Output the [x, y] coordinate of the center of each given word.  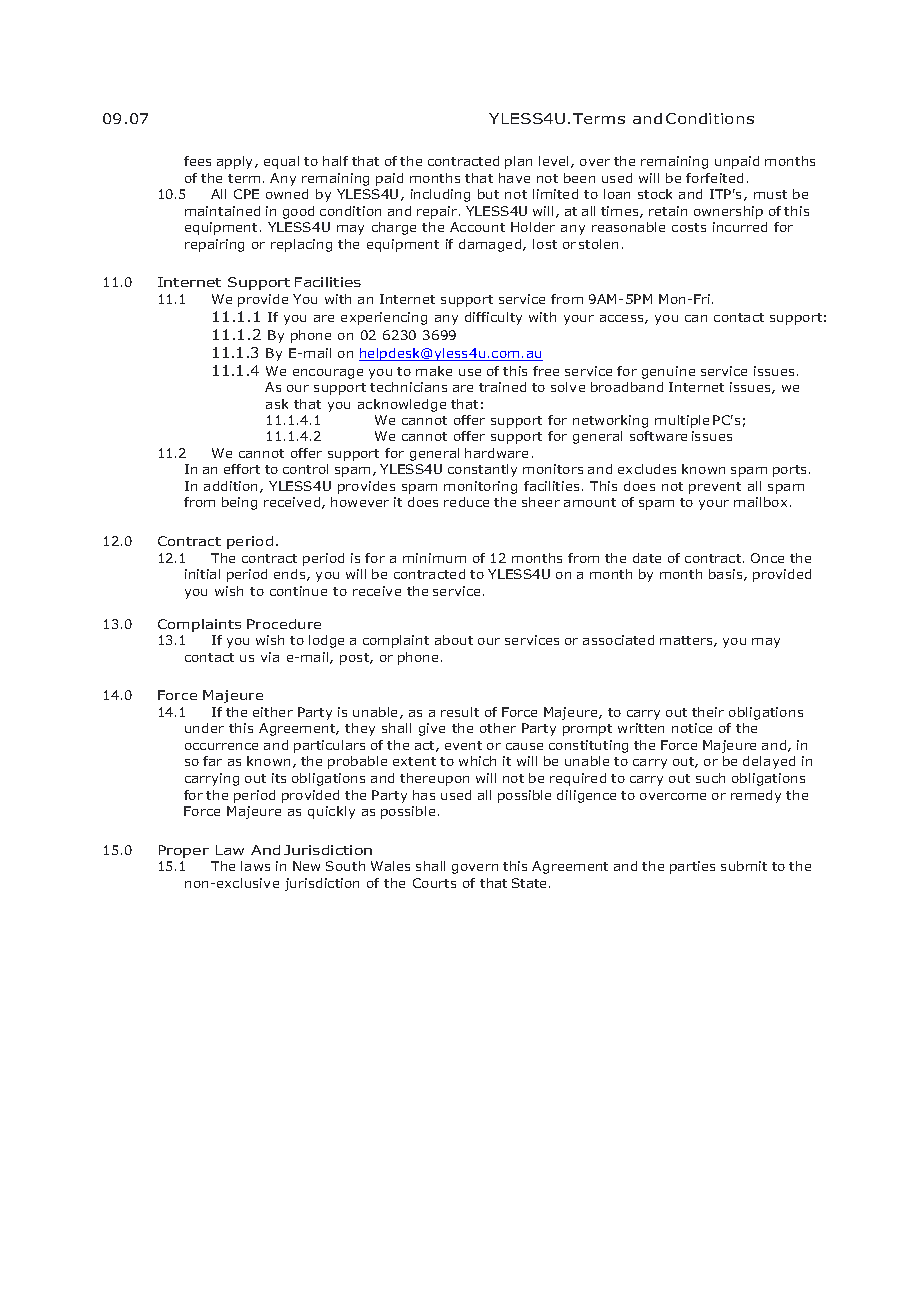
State [531, 883]
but [488, 194]
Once [767, 558]
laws [255, 866]
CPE [246, 194]
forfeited [714, 178]
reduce [466, 502]
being [239, 503]
